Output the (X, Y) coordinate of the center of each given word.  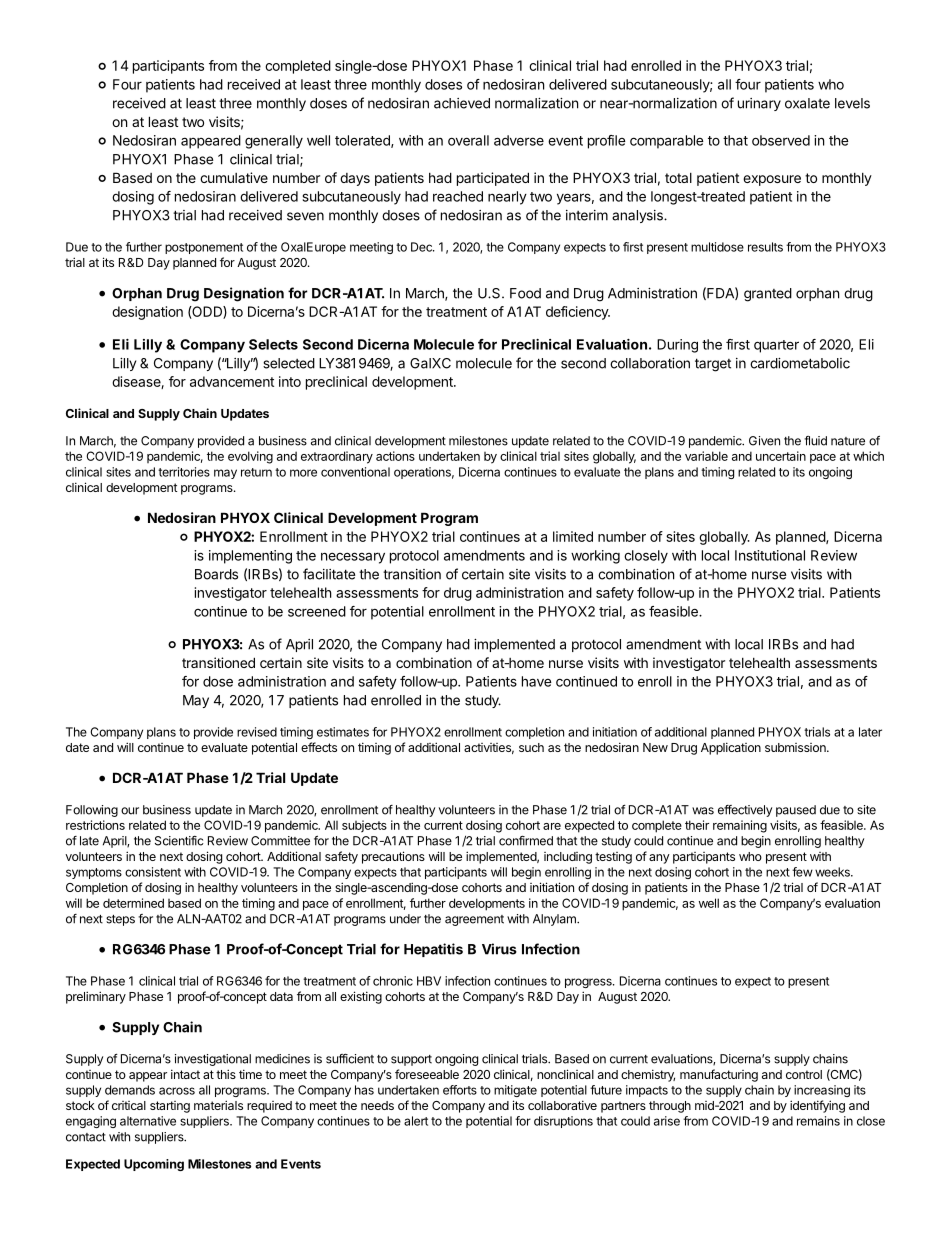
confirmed (526, 841)
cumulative (234, 177)
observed (781, 140)
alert (416, 1121)
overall (468, 140)
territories (184, 472)
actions (395, 456)
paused (796, 811)
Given (764, 441)
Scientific (179, 841)
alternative (148, 1121)
